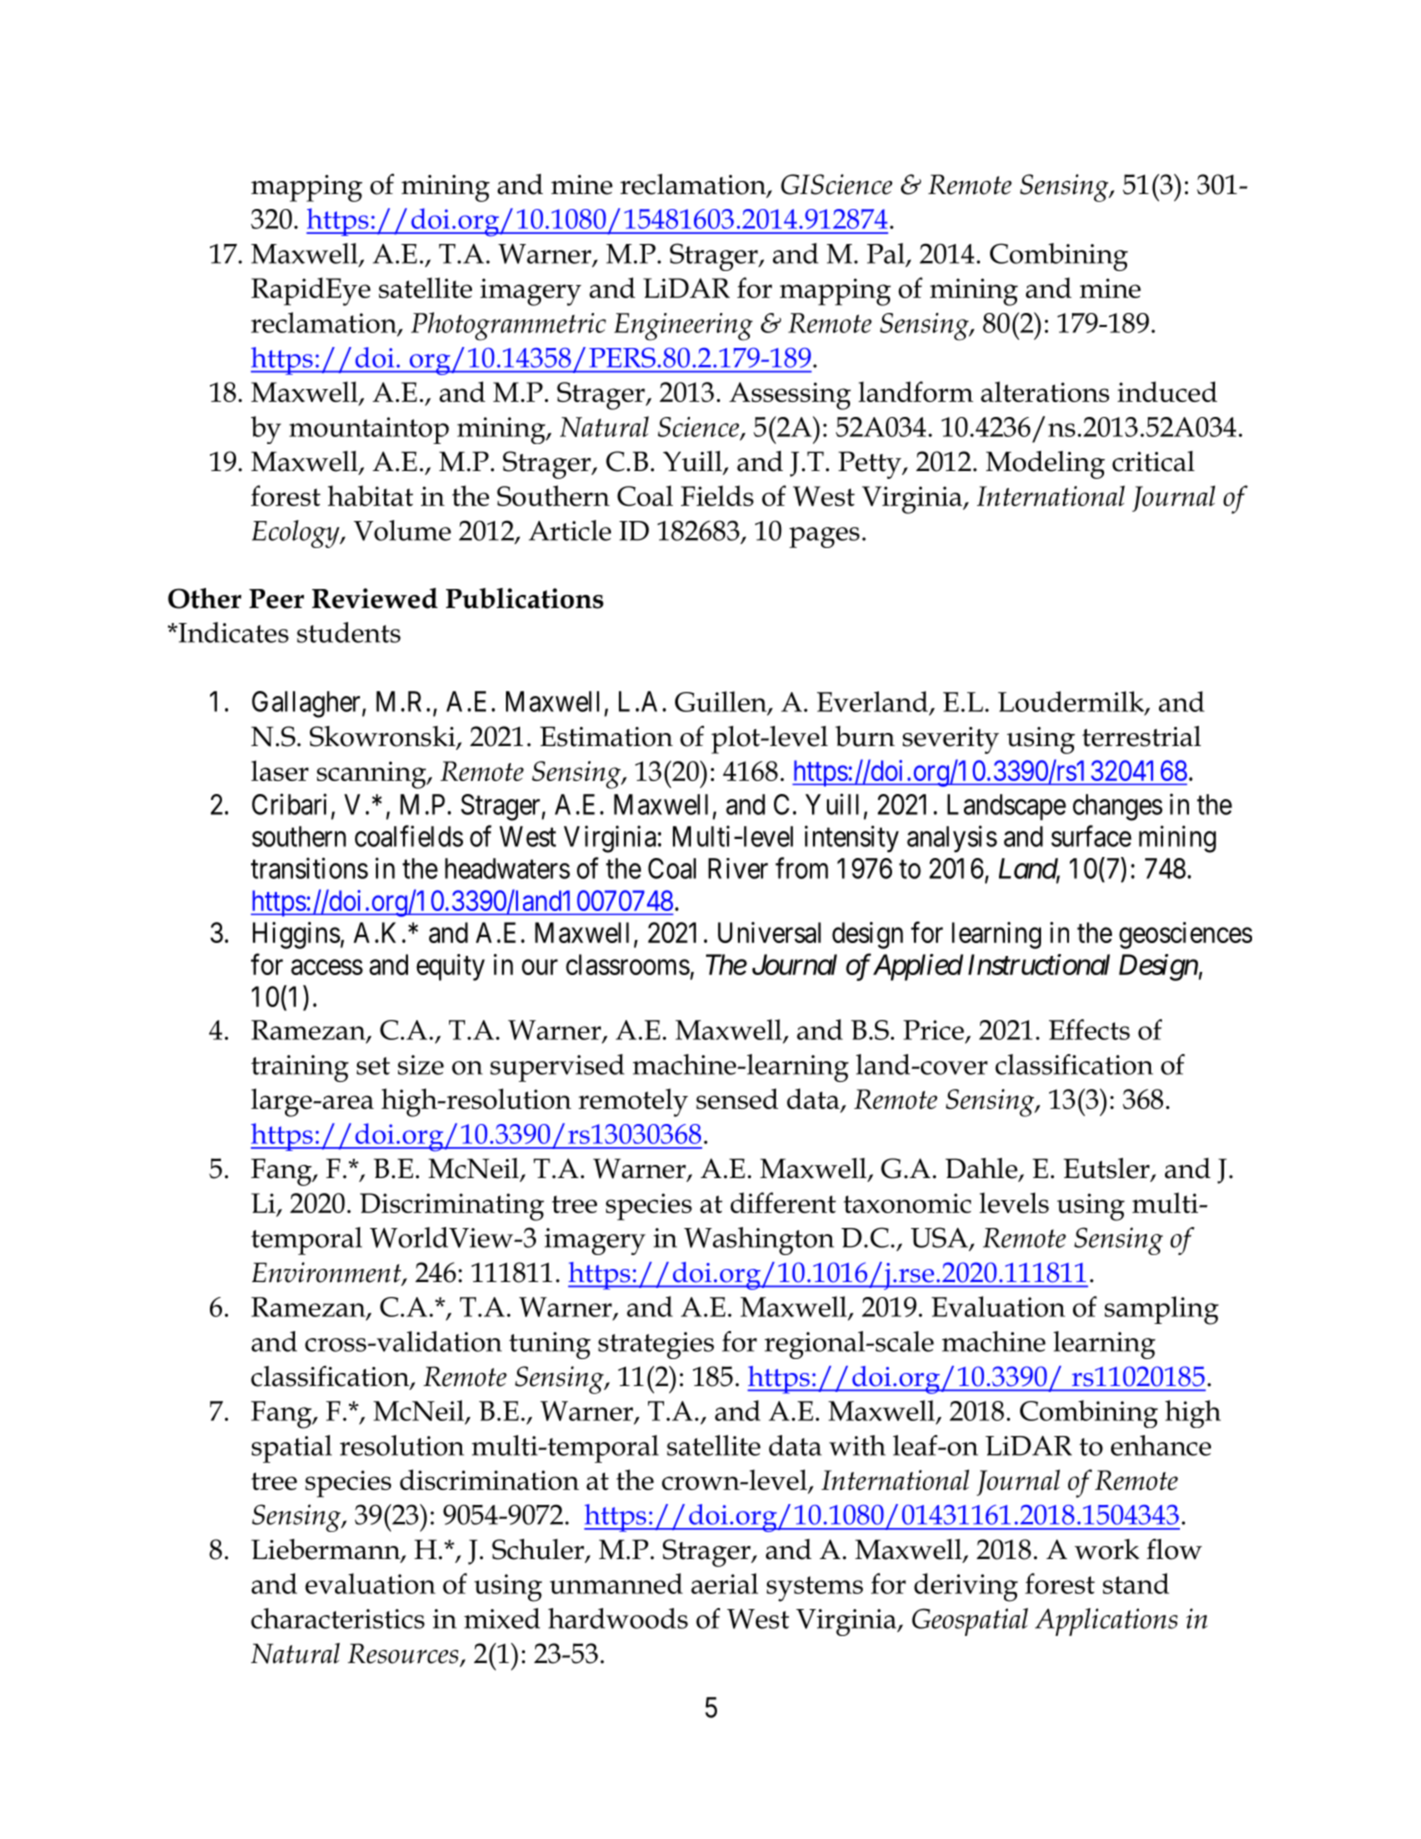 The width and height of the screenshot is (1421, 1839). What do you see at coordinates (338, 1618) in the screenshot?
I see `characteristics` at bounding box center [338, 1618].
